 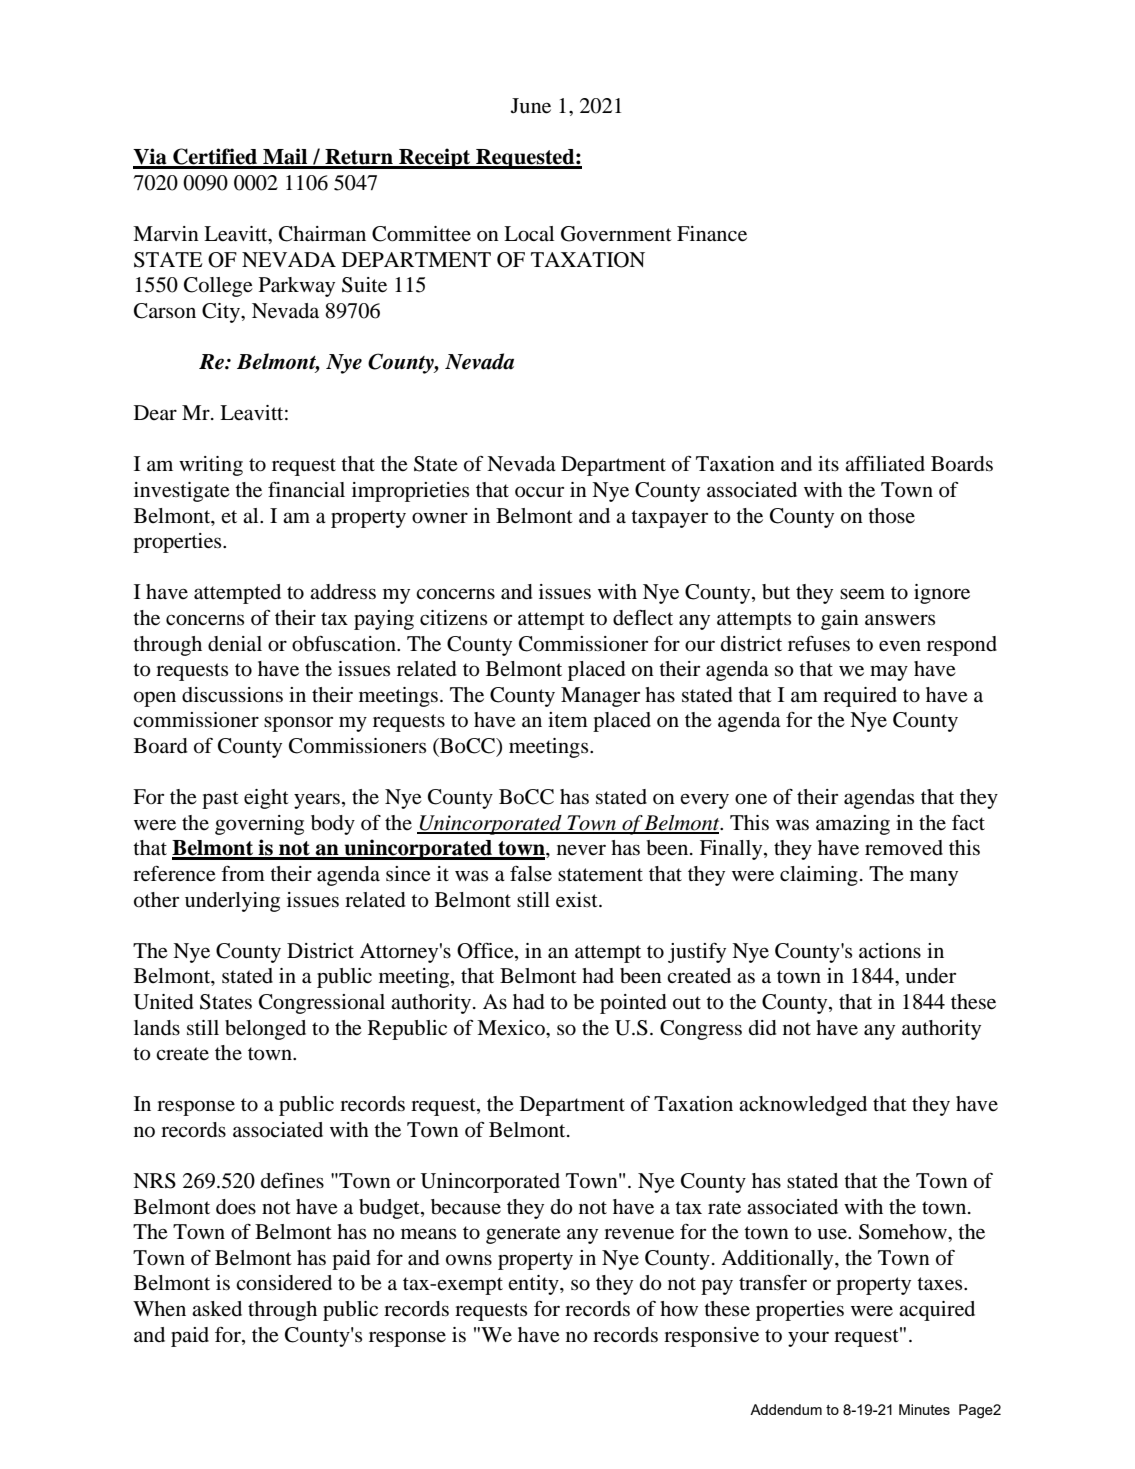 I want to click on entity, so click(x=534, y=1285).
